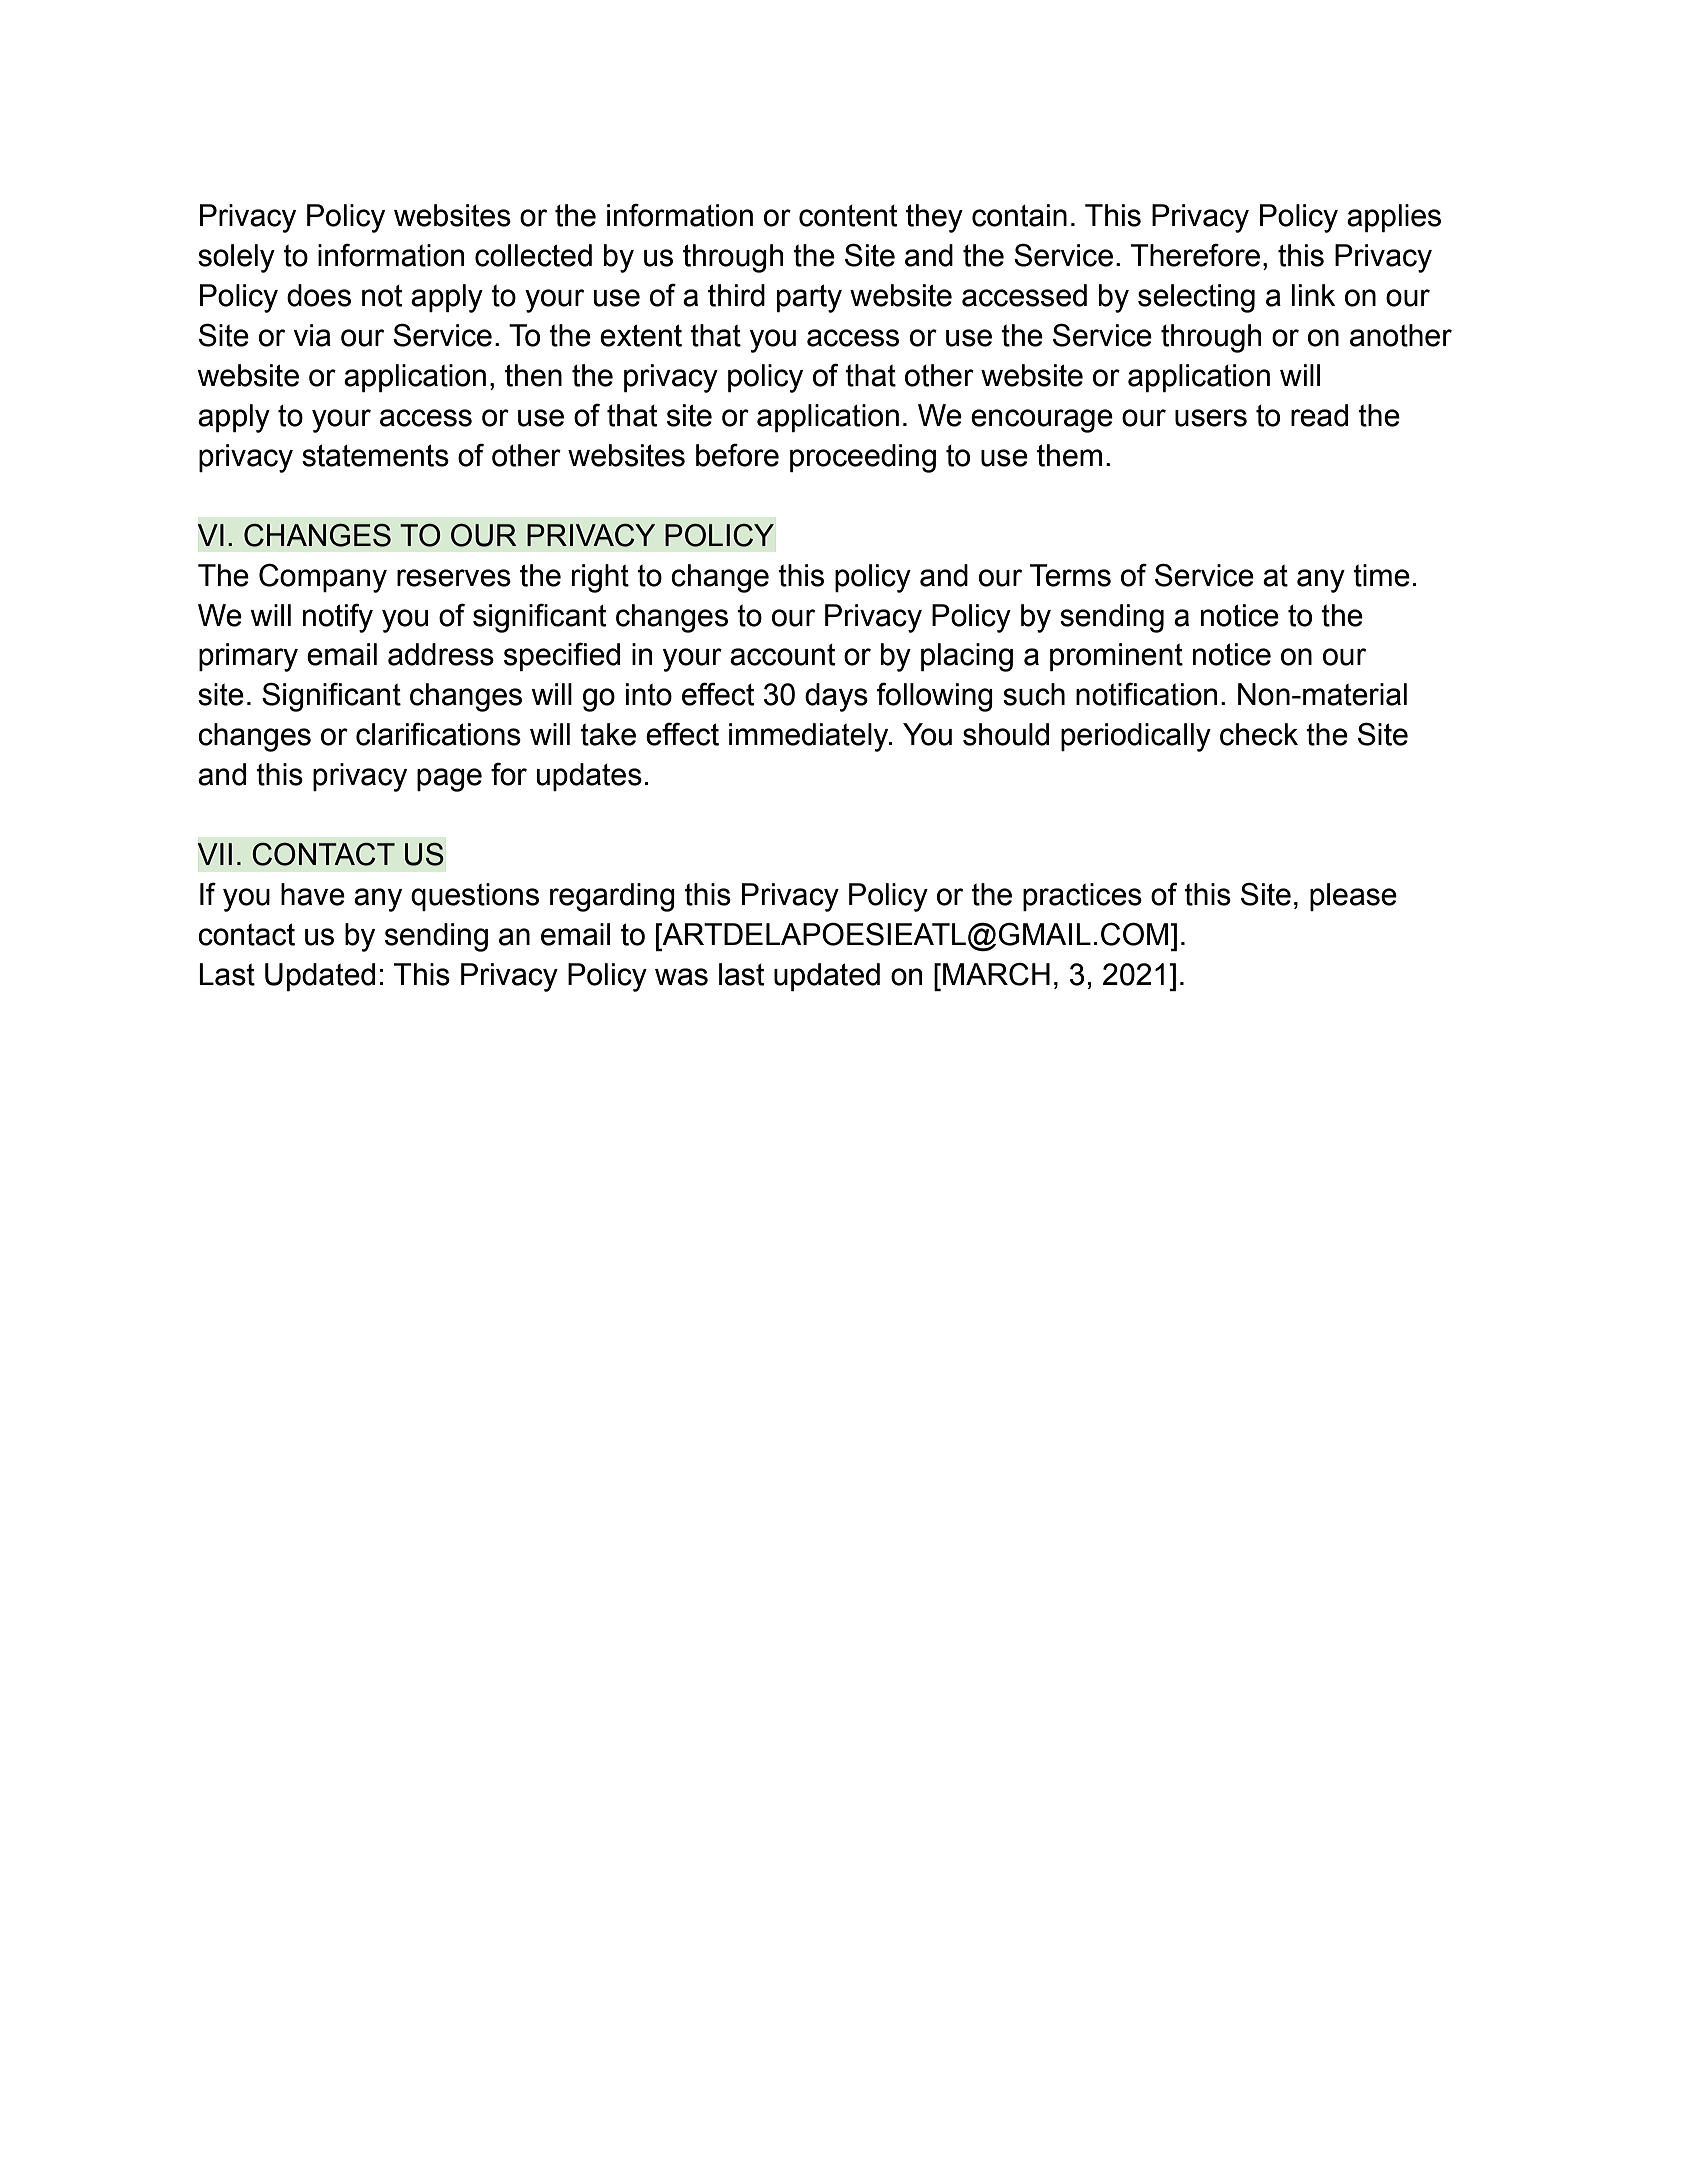  What do you see at coordinates (681, 977) in the screenshot?
I see `was` at bounding box center [681, 977].
